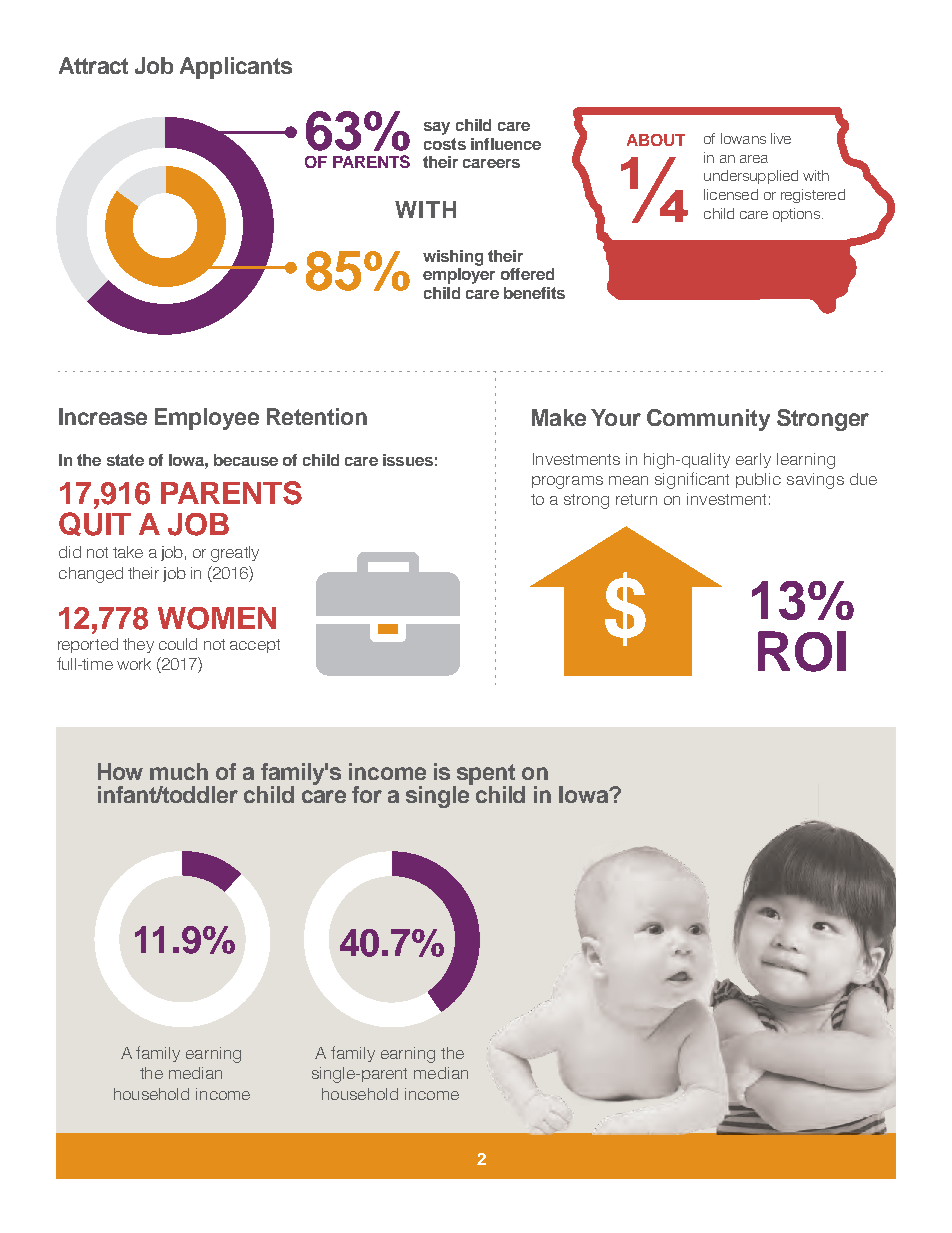 This screenshot has height=1233, width=952. Describe the element at coordinates (236, 68) in the screenshot. I see `Applicants` at that location.
